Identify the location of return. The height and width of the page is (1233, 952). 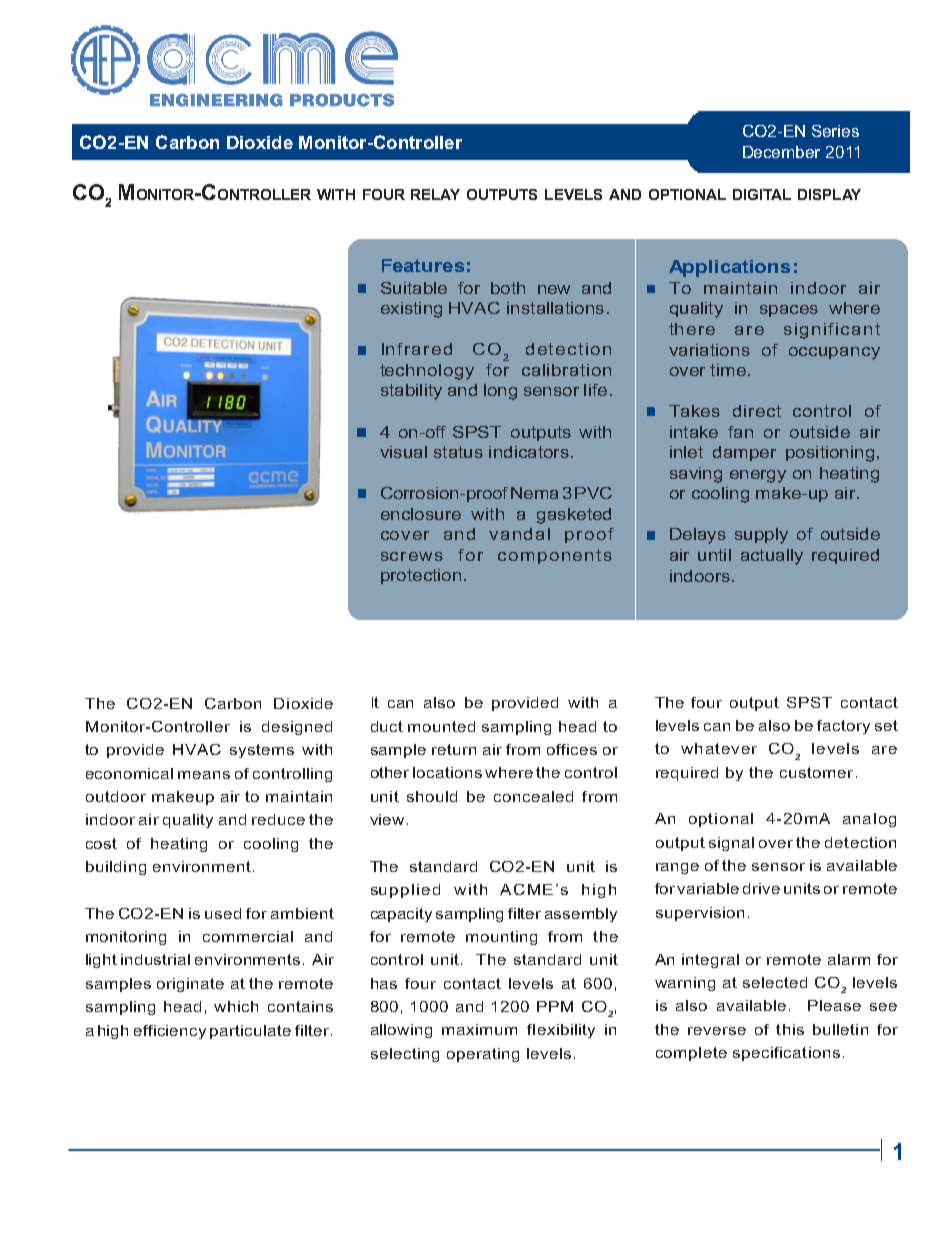
(454, 749).
